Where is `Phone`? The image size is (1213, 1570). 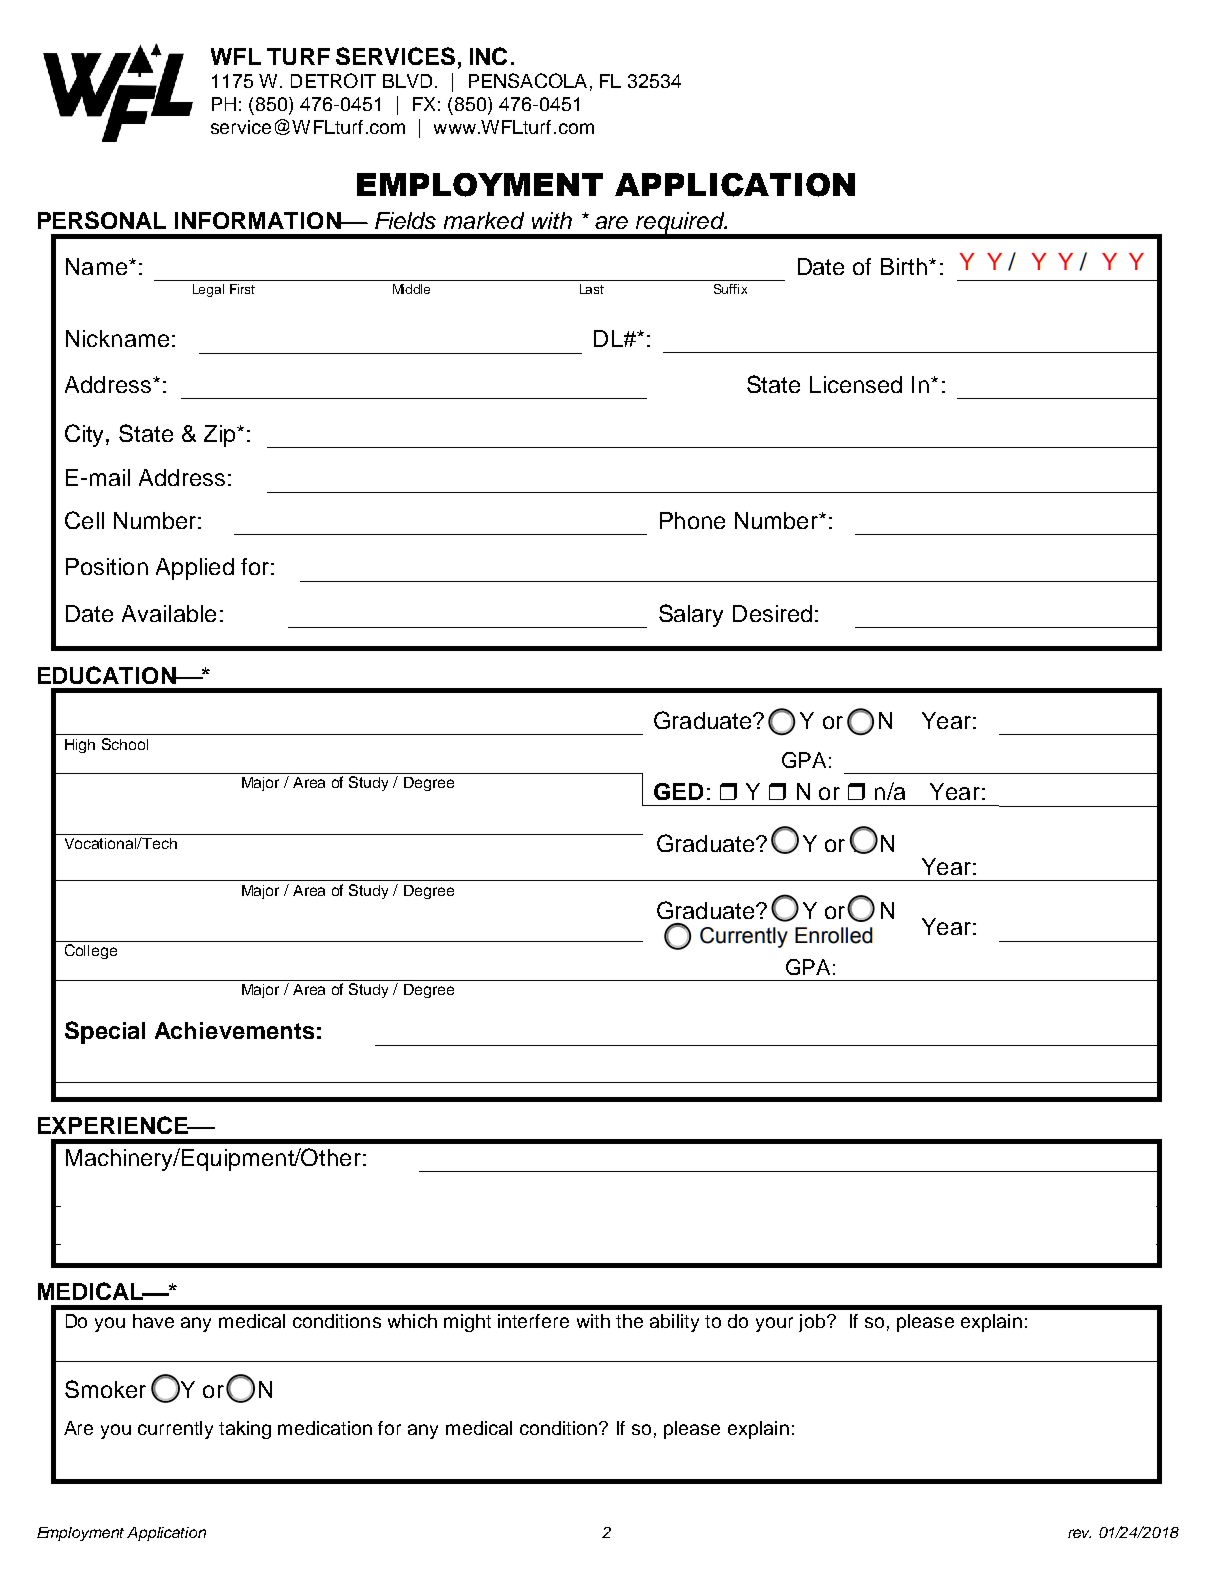
Phone is located at coordinates (692, 520).
